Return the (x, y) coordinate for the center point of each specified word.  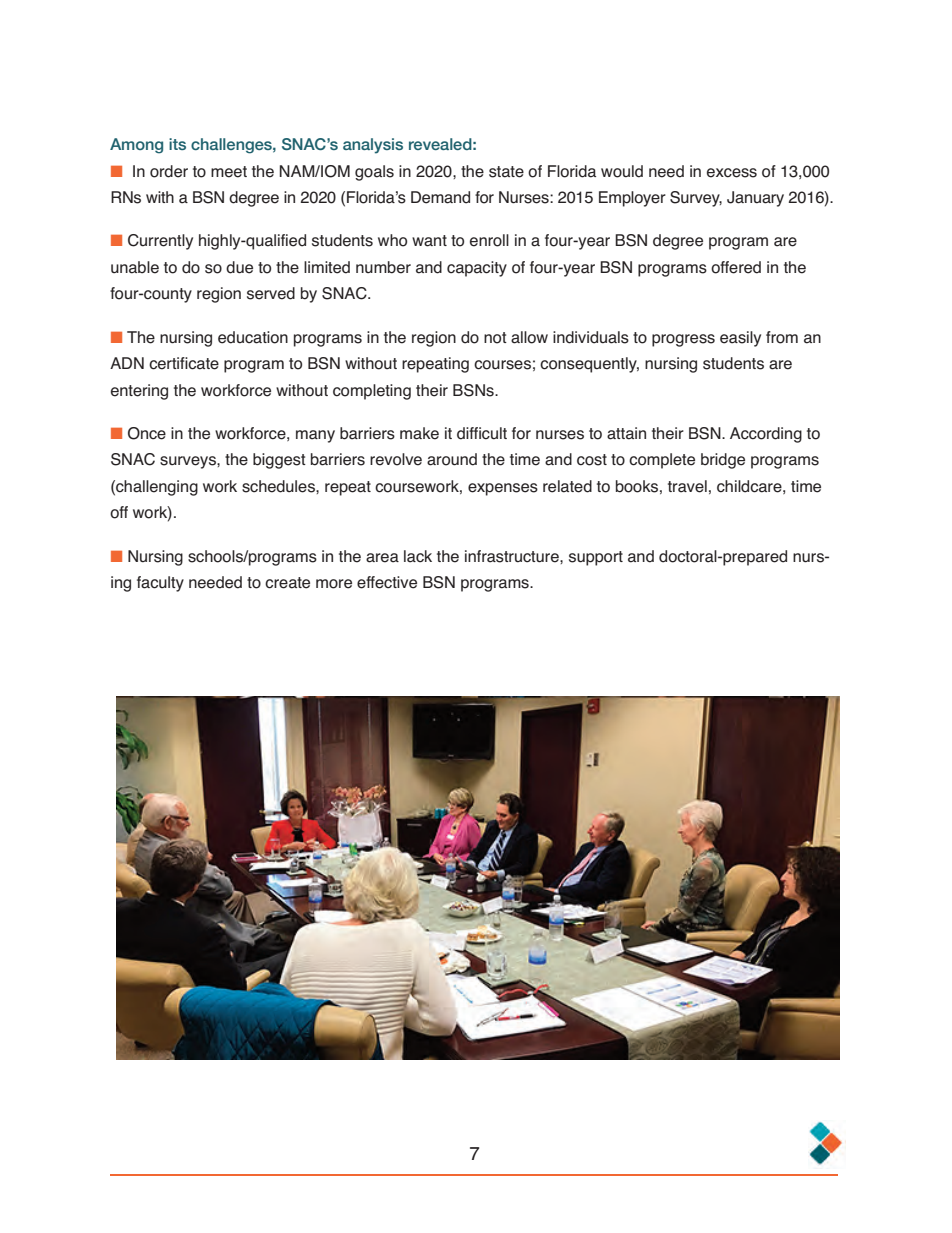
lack (418, 556)
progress (683, 340)
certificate (184, 363)
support (596, 558)
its (177, 144)
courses (502, 365)
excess (732, 173)
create (287, 583)
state (506, 172)
